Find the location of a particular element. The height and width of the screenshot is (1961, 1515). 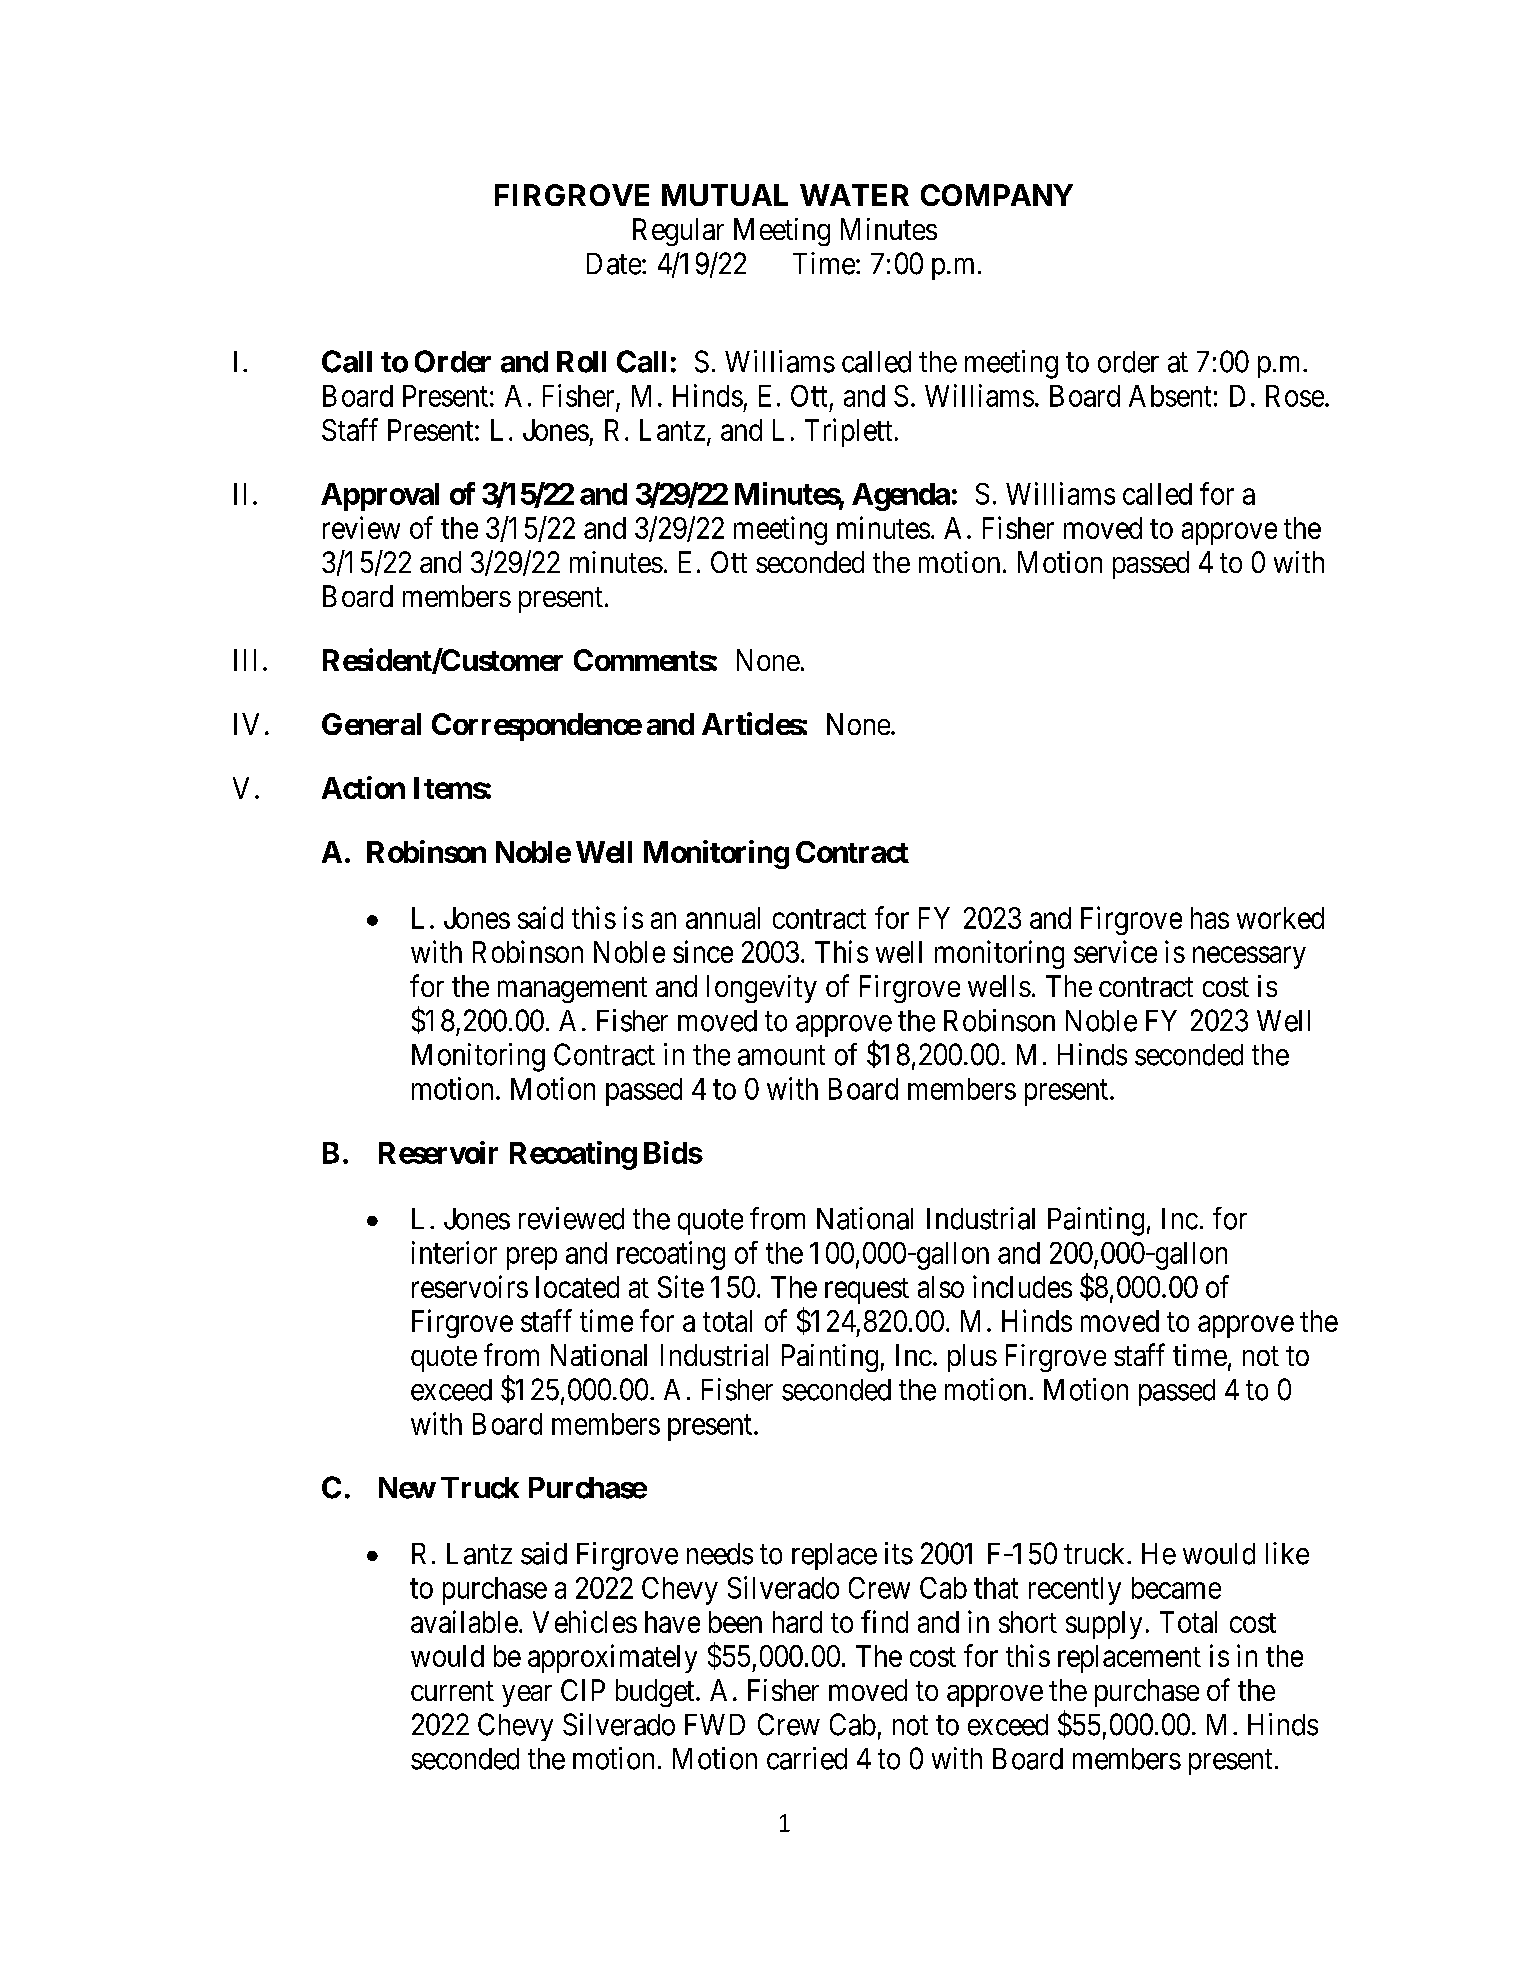

service is located at coordinates (1115, 951).
